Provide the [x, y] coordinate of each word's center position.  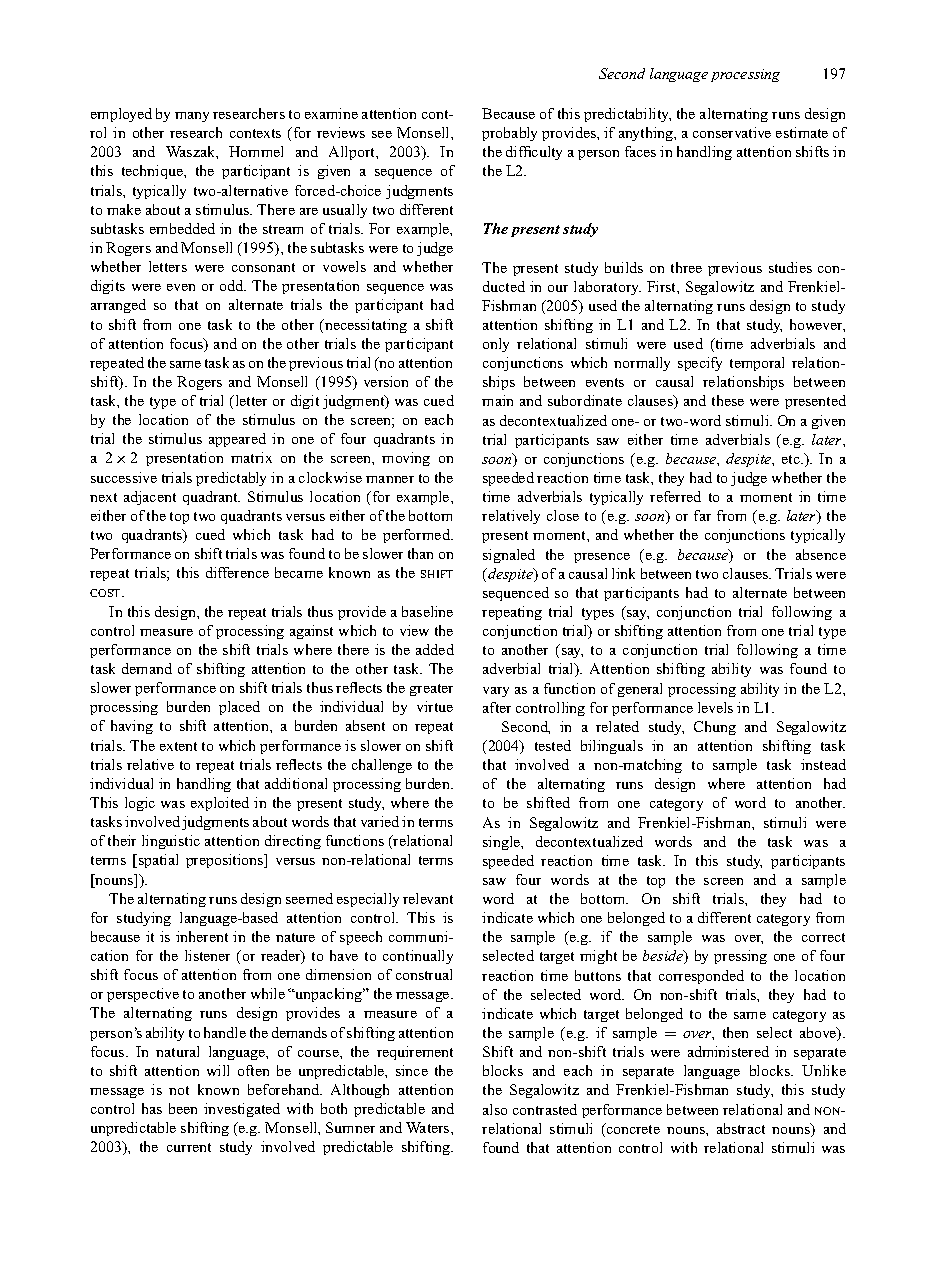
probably [509, 134]
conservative [732, 132]
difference [237, 572]
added [435, 649]
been [183, 1108]
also [495, 1109]
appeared [237, 440]
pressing [740, 957]
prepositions [226, 861]
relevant [428, 898]
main [497, 400]
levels [715, 707]
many [192, 117]
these [728, 400]
